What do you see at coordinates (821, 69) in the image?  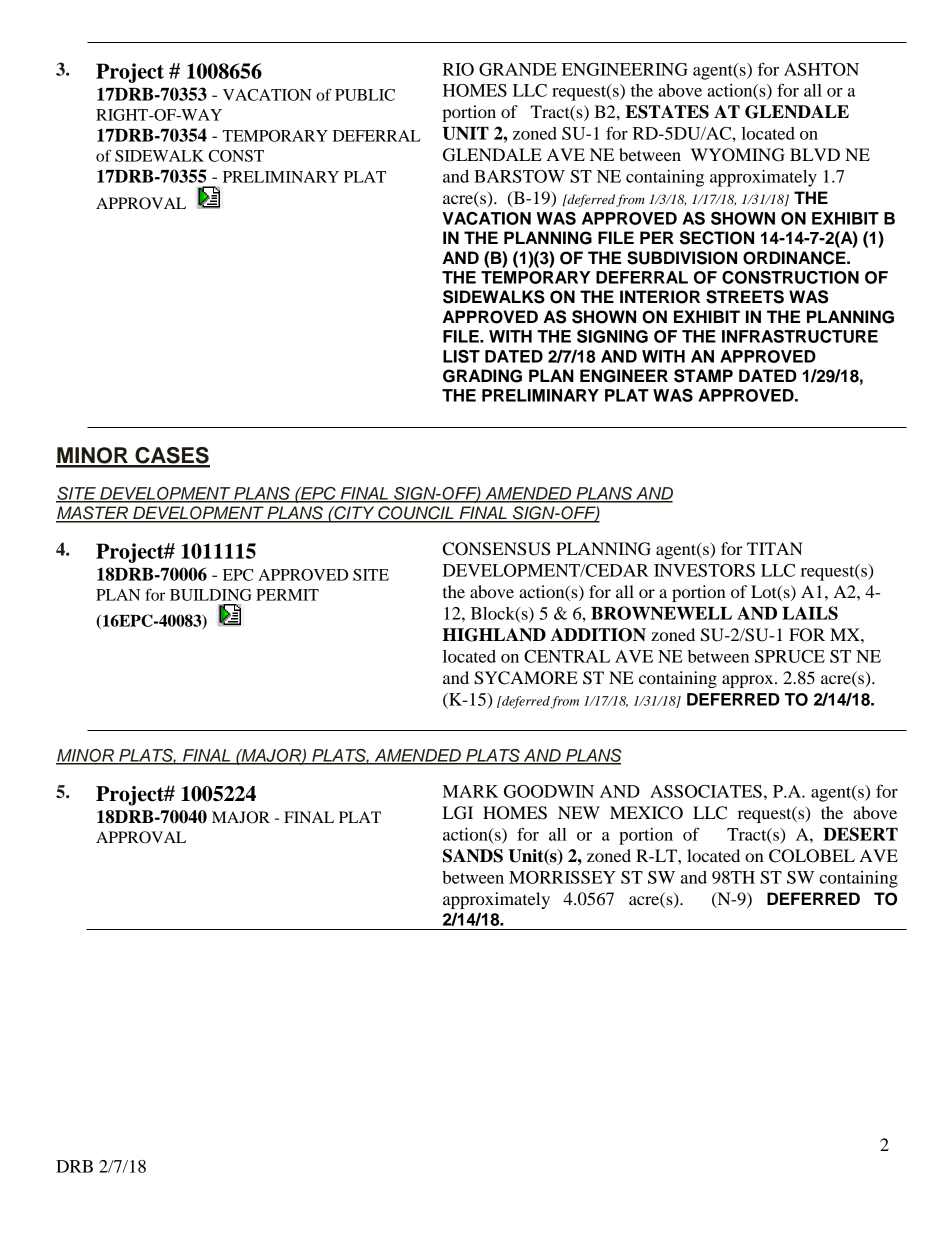 I see `ASHTON` at bounding box center [821, 69].
